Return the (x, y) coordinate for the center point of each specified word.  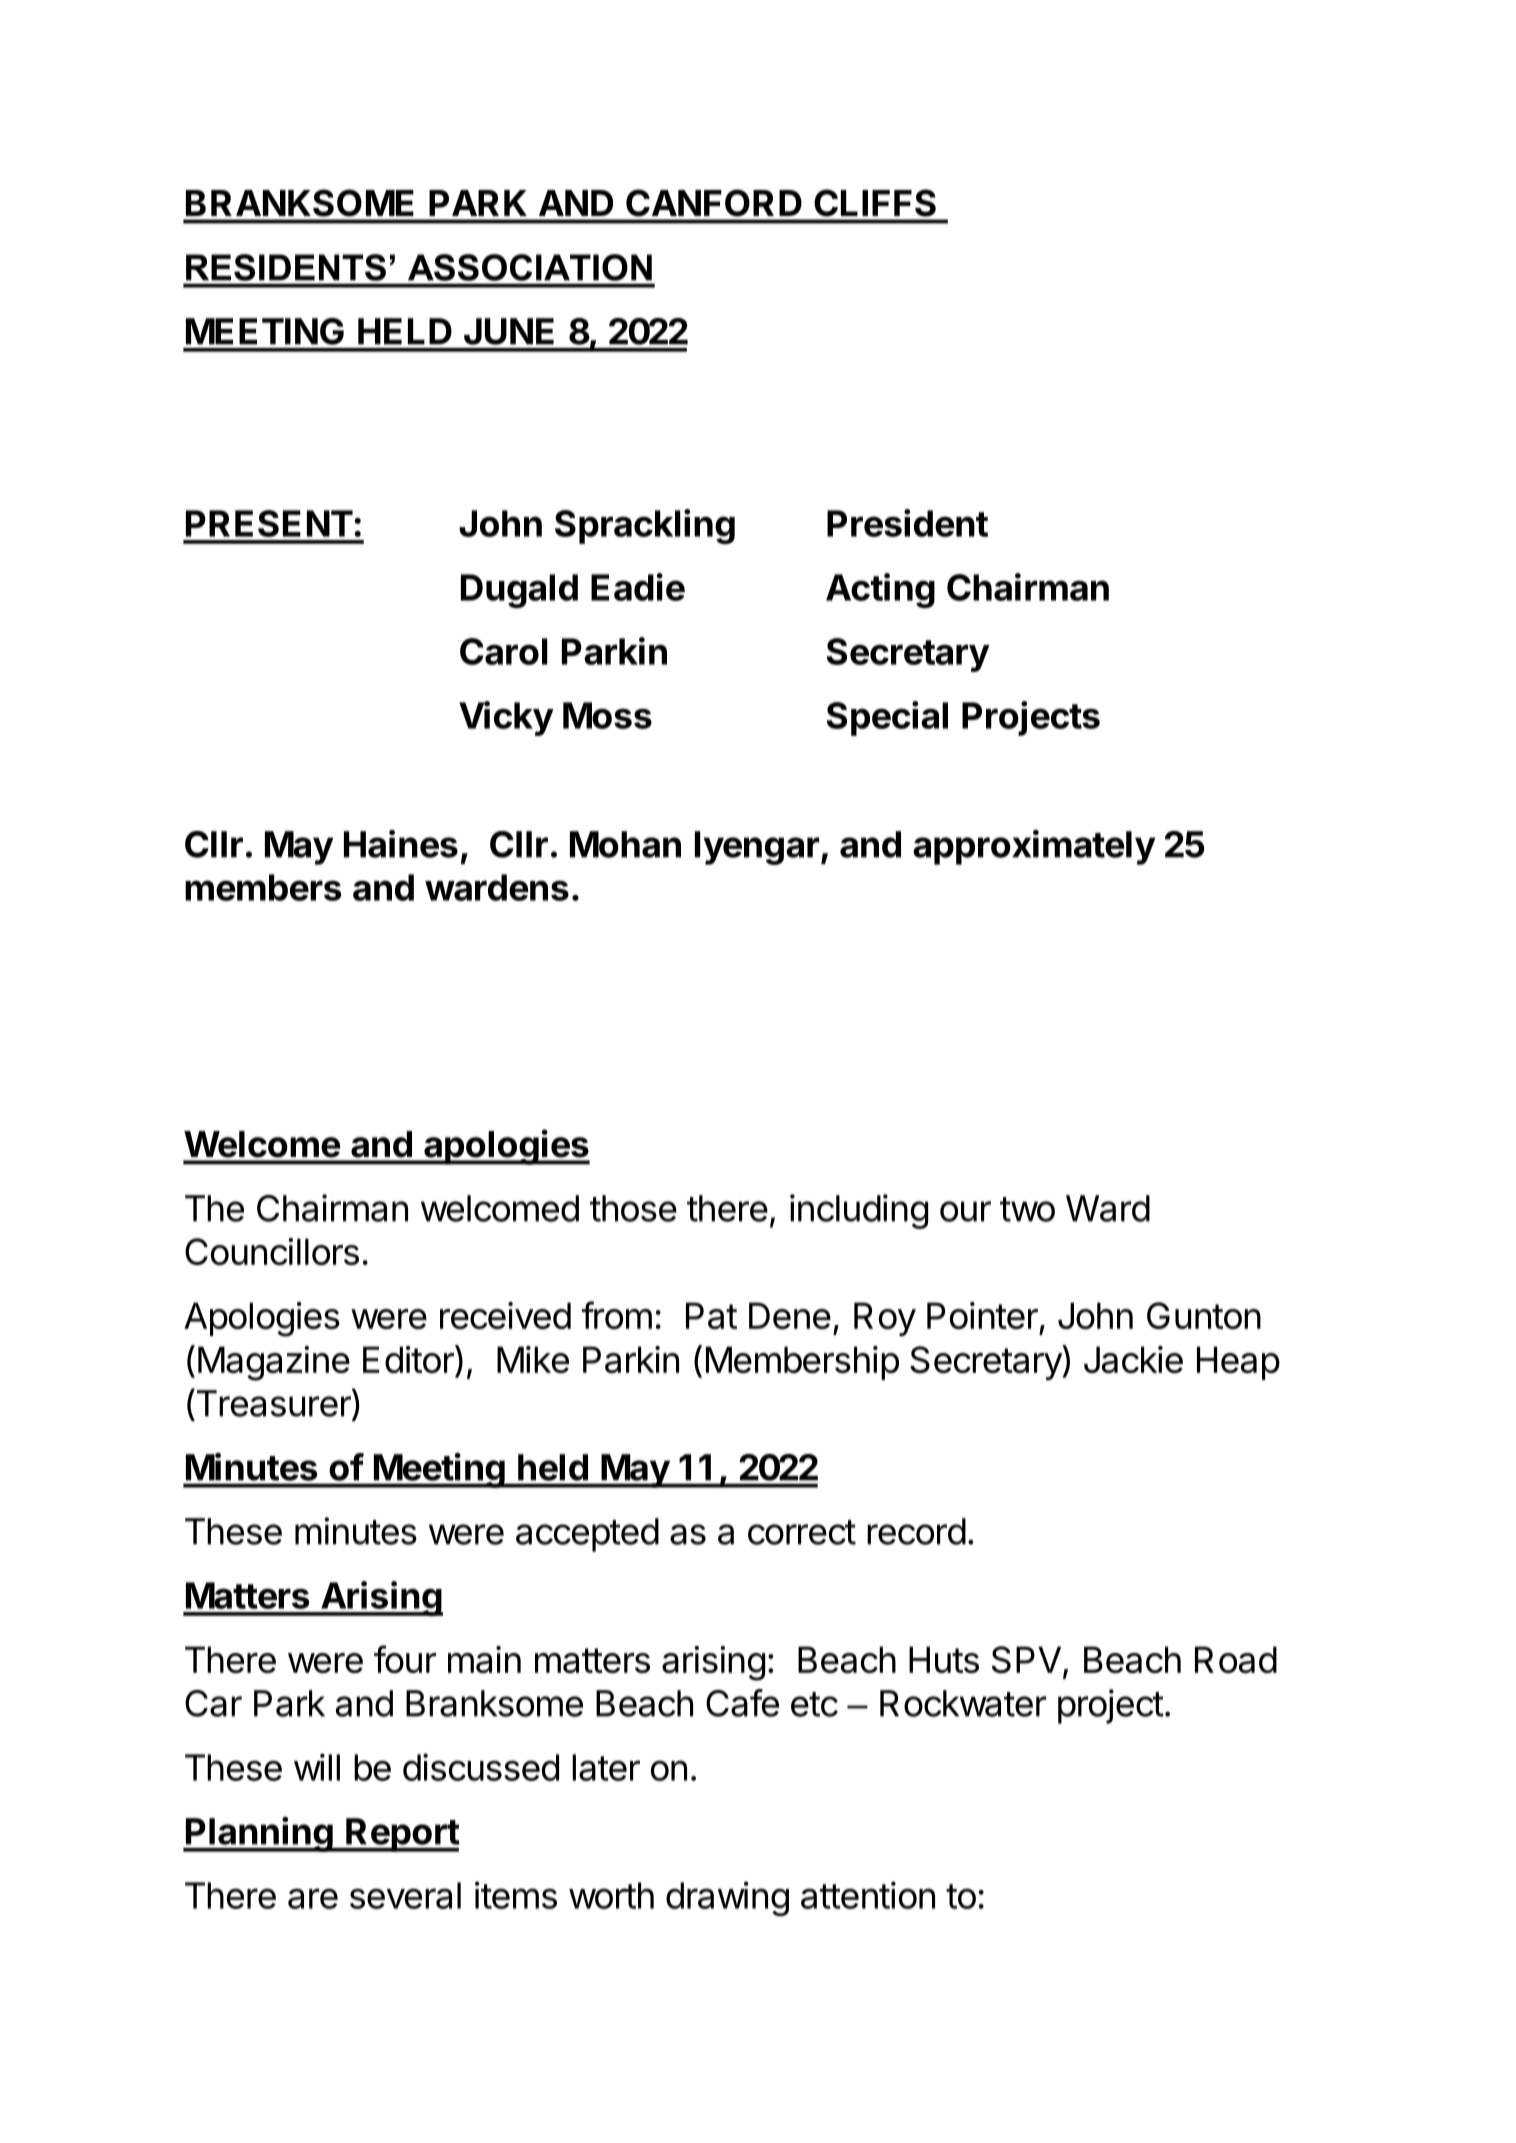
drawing (727, 1898)
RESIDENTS (286, 267)
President (907, 523)
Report (402, 1835)
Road (1236, 1659)
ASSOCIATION (530, 267)
